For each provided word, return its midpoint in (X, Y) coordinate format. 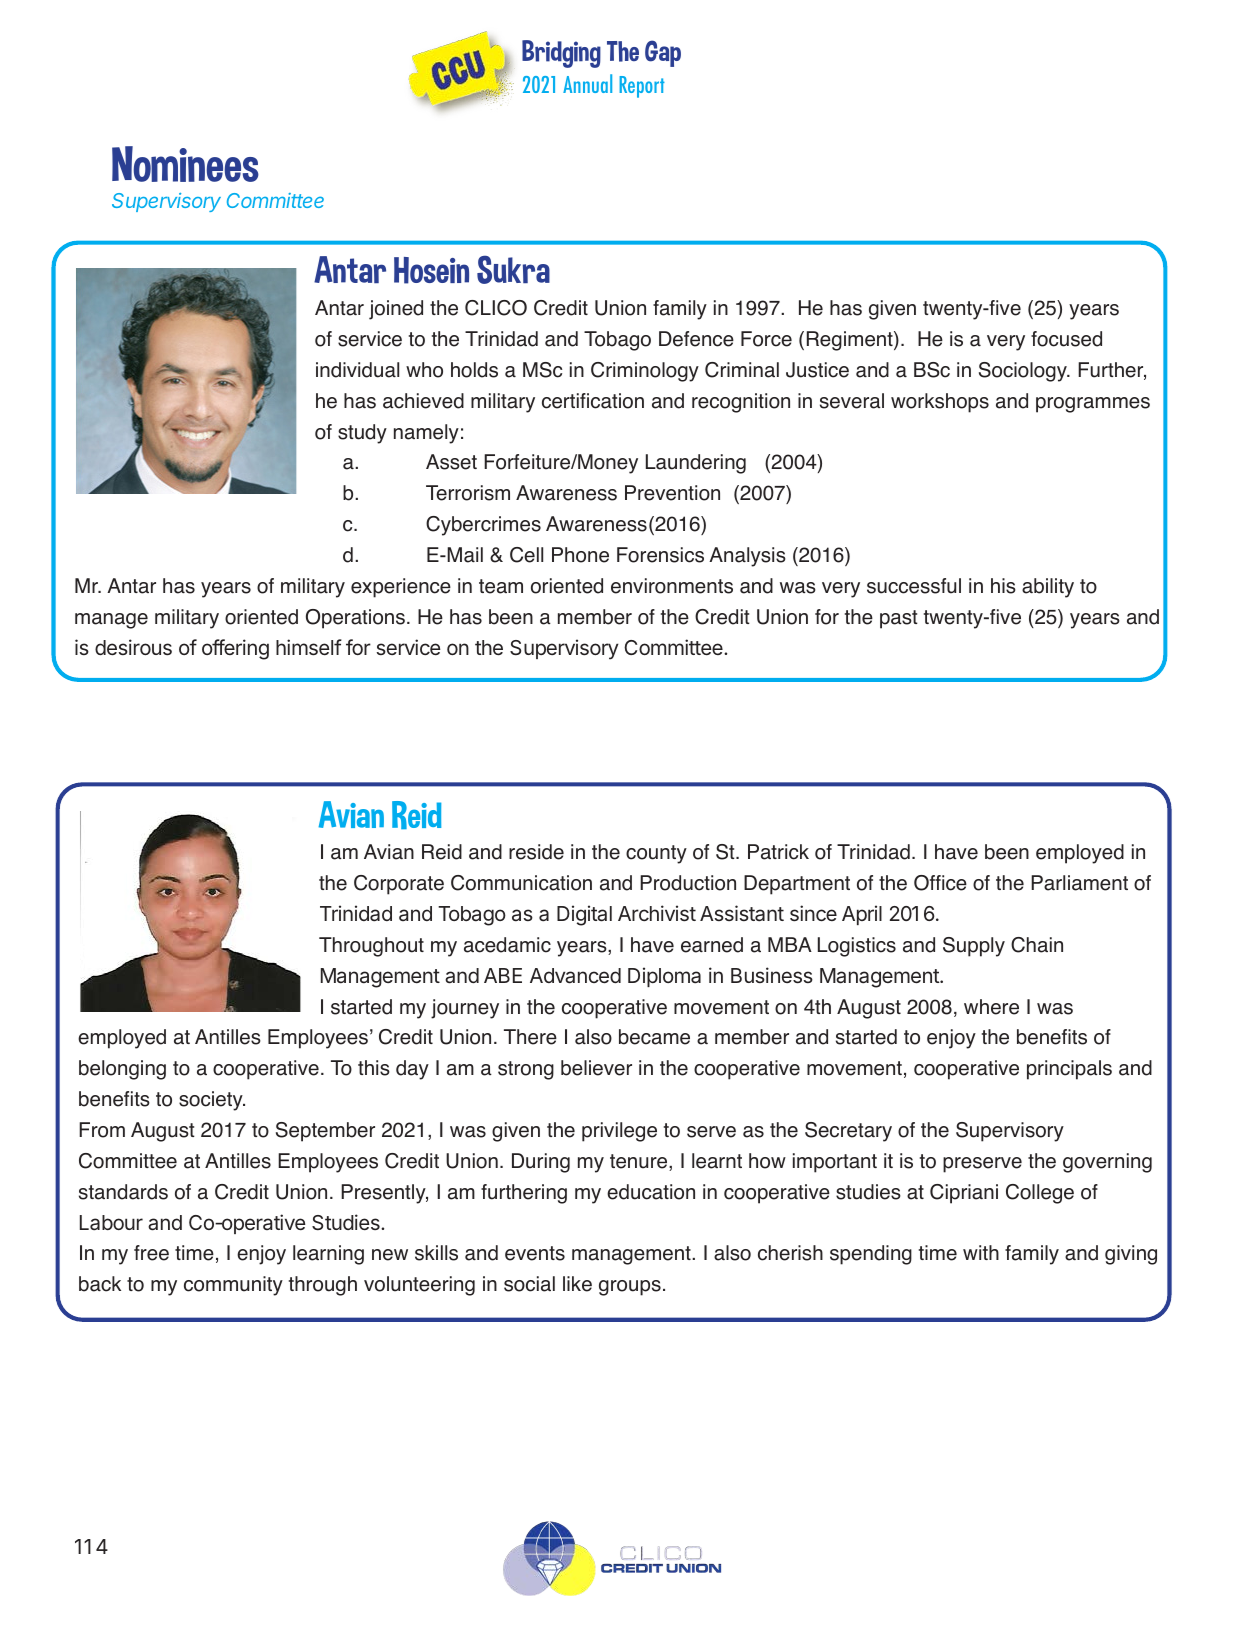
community (233, 1286)
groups (630, 1288)
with (981, 1252)
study (362, 434)
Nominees (185, 164)
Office (940, 883)
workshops (940, 403)
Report (642, 87)
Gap (663, 53)
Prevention (672, 493)
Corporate (399, 885)
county (656, 854)
